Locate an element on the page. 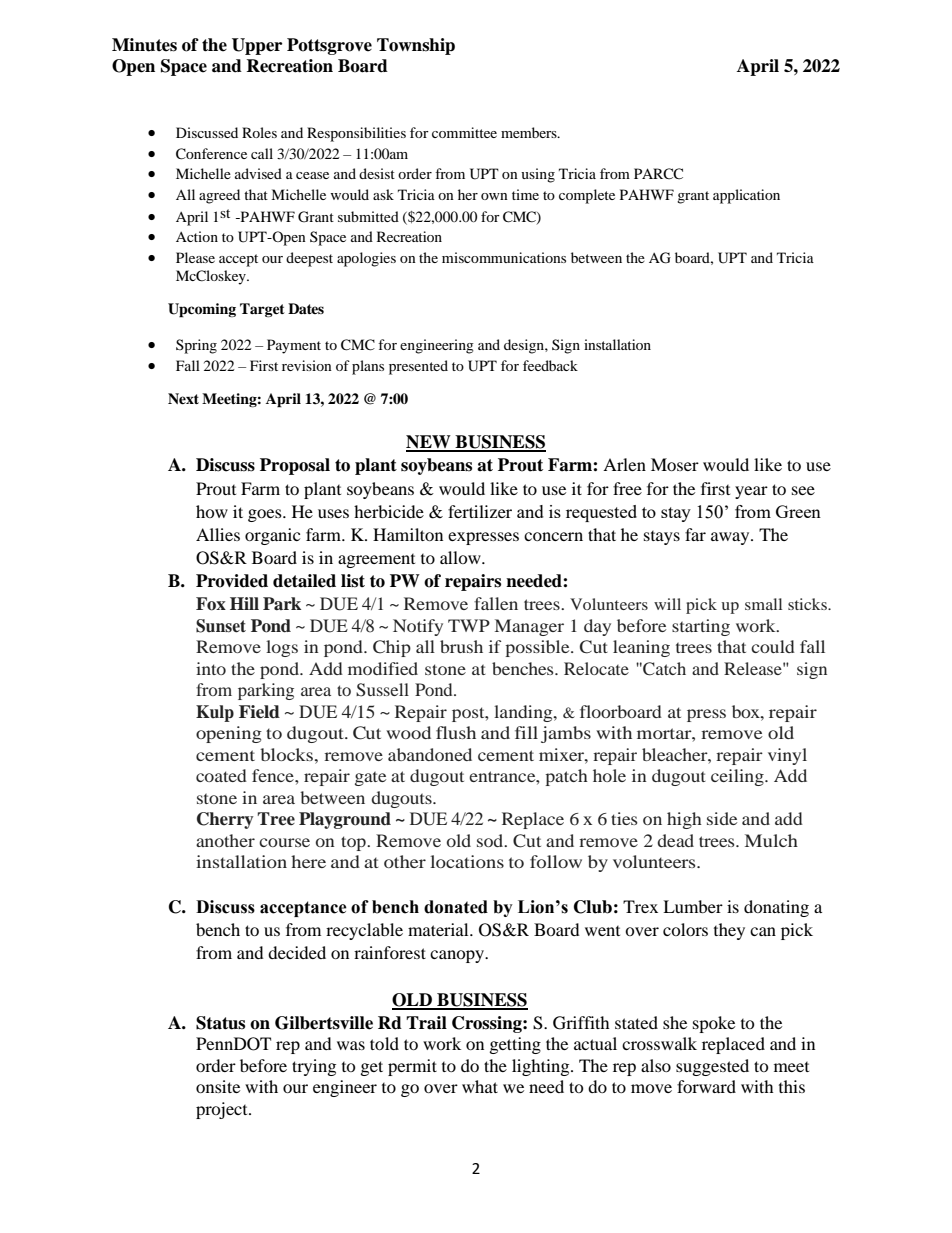 The width and height of the page is (952, 1233). what is located at coordinates (480, 1086).
